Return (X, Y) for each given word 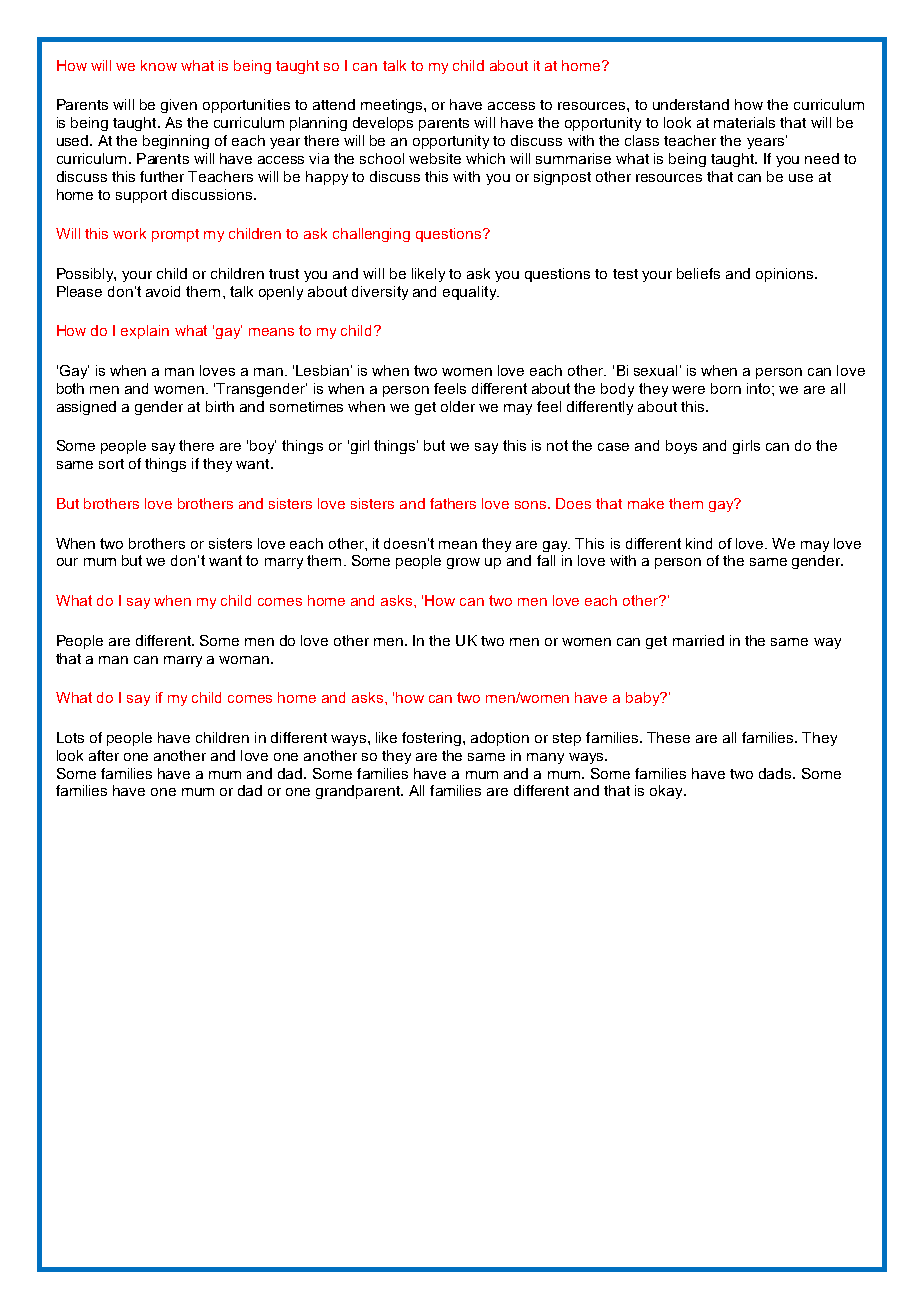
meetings (393, 106)
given (179, 106)
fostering (433, 739)
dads (776, 773)
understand (691, 104)
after (104, 755)
